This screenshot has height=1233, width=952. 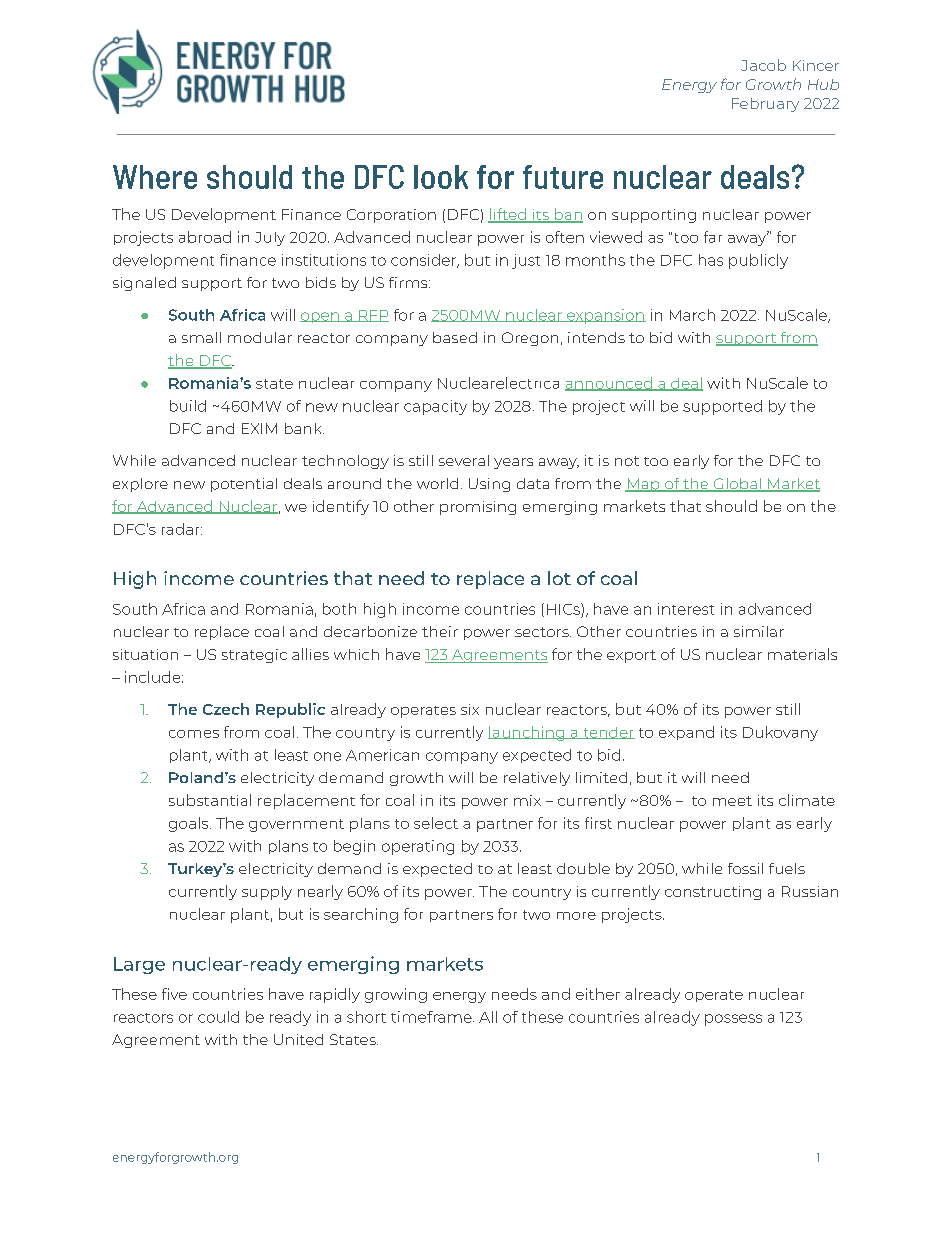 What do you see at coordinates (527, 800) in the screenshot?
I see `mix` at bounding box center [527, 800].
